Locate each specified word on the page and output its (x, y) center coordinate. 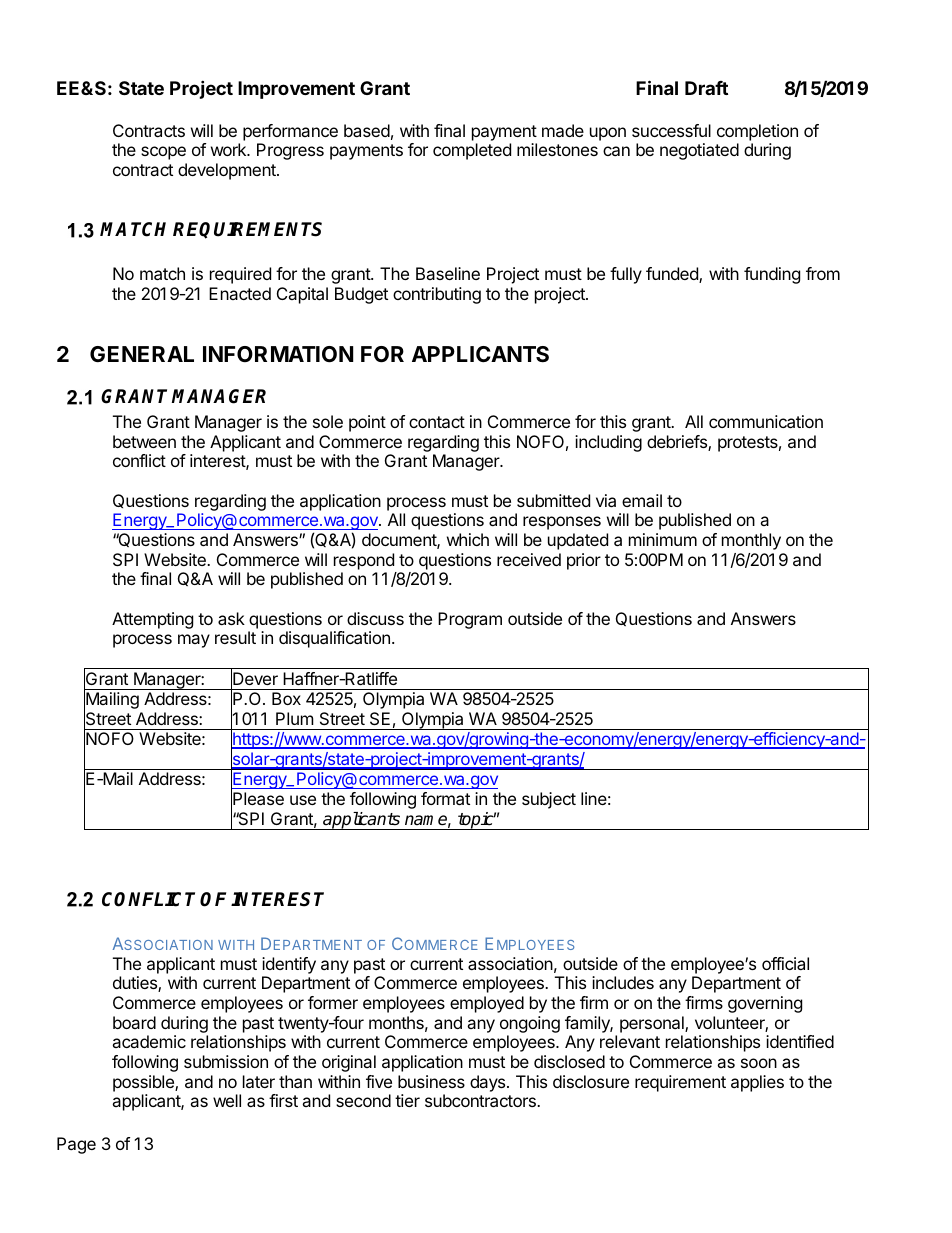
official (785, 963)
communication (766, 421)
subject (549, 800)
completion (757, 132)
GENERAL (142, 354)
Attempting (152, 620)
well (227, 1100)
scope (163, 153)
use (303, 800)
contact (437, 422)
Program (470, 620)
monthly (751, 541)
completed (472, 151)
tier (407, 1100)
